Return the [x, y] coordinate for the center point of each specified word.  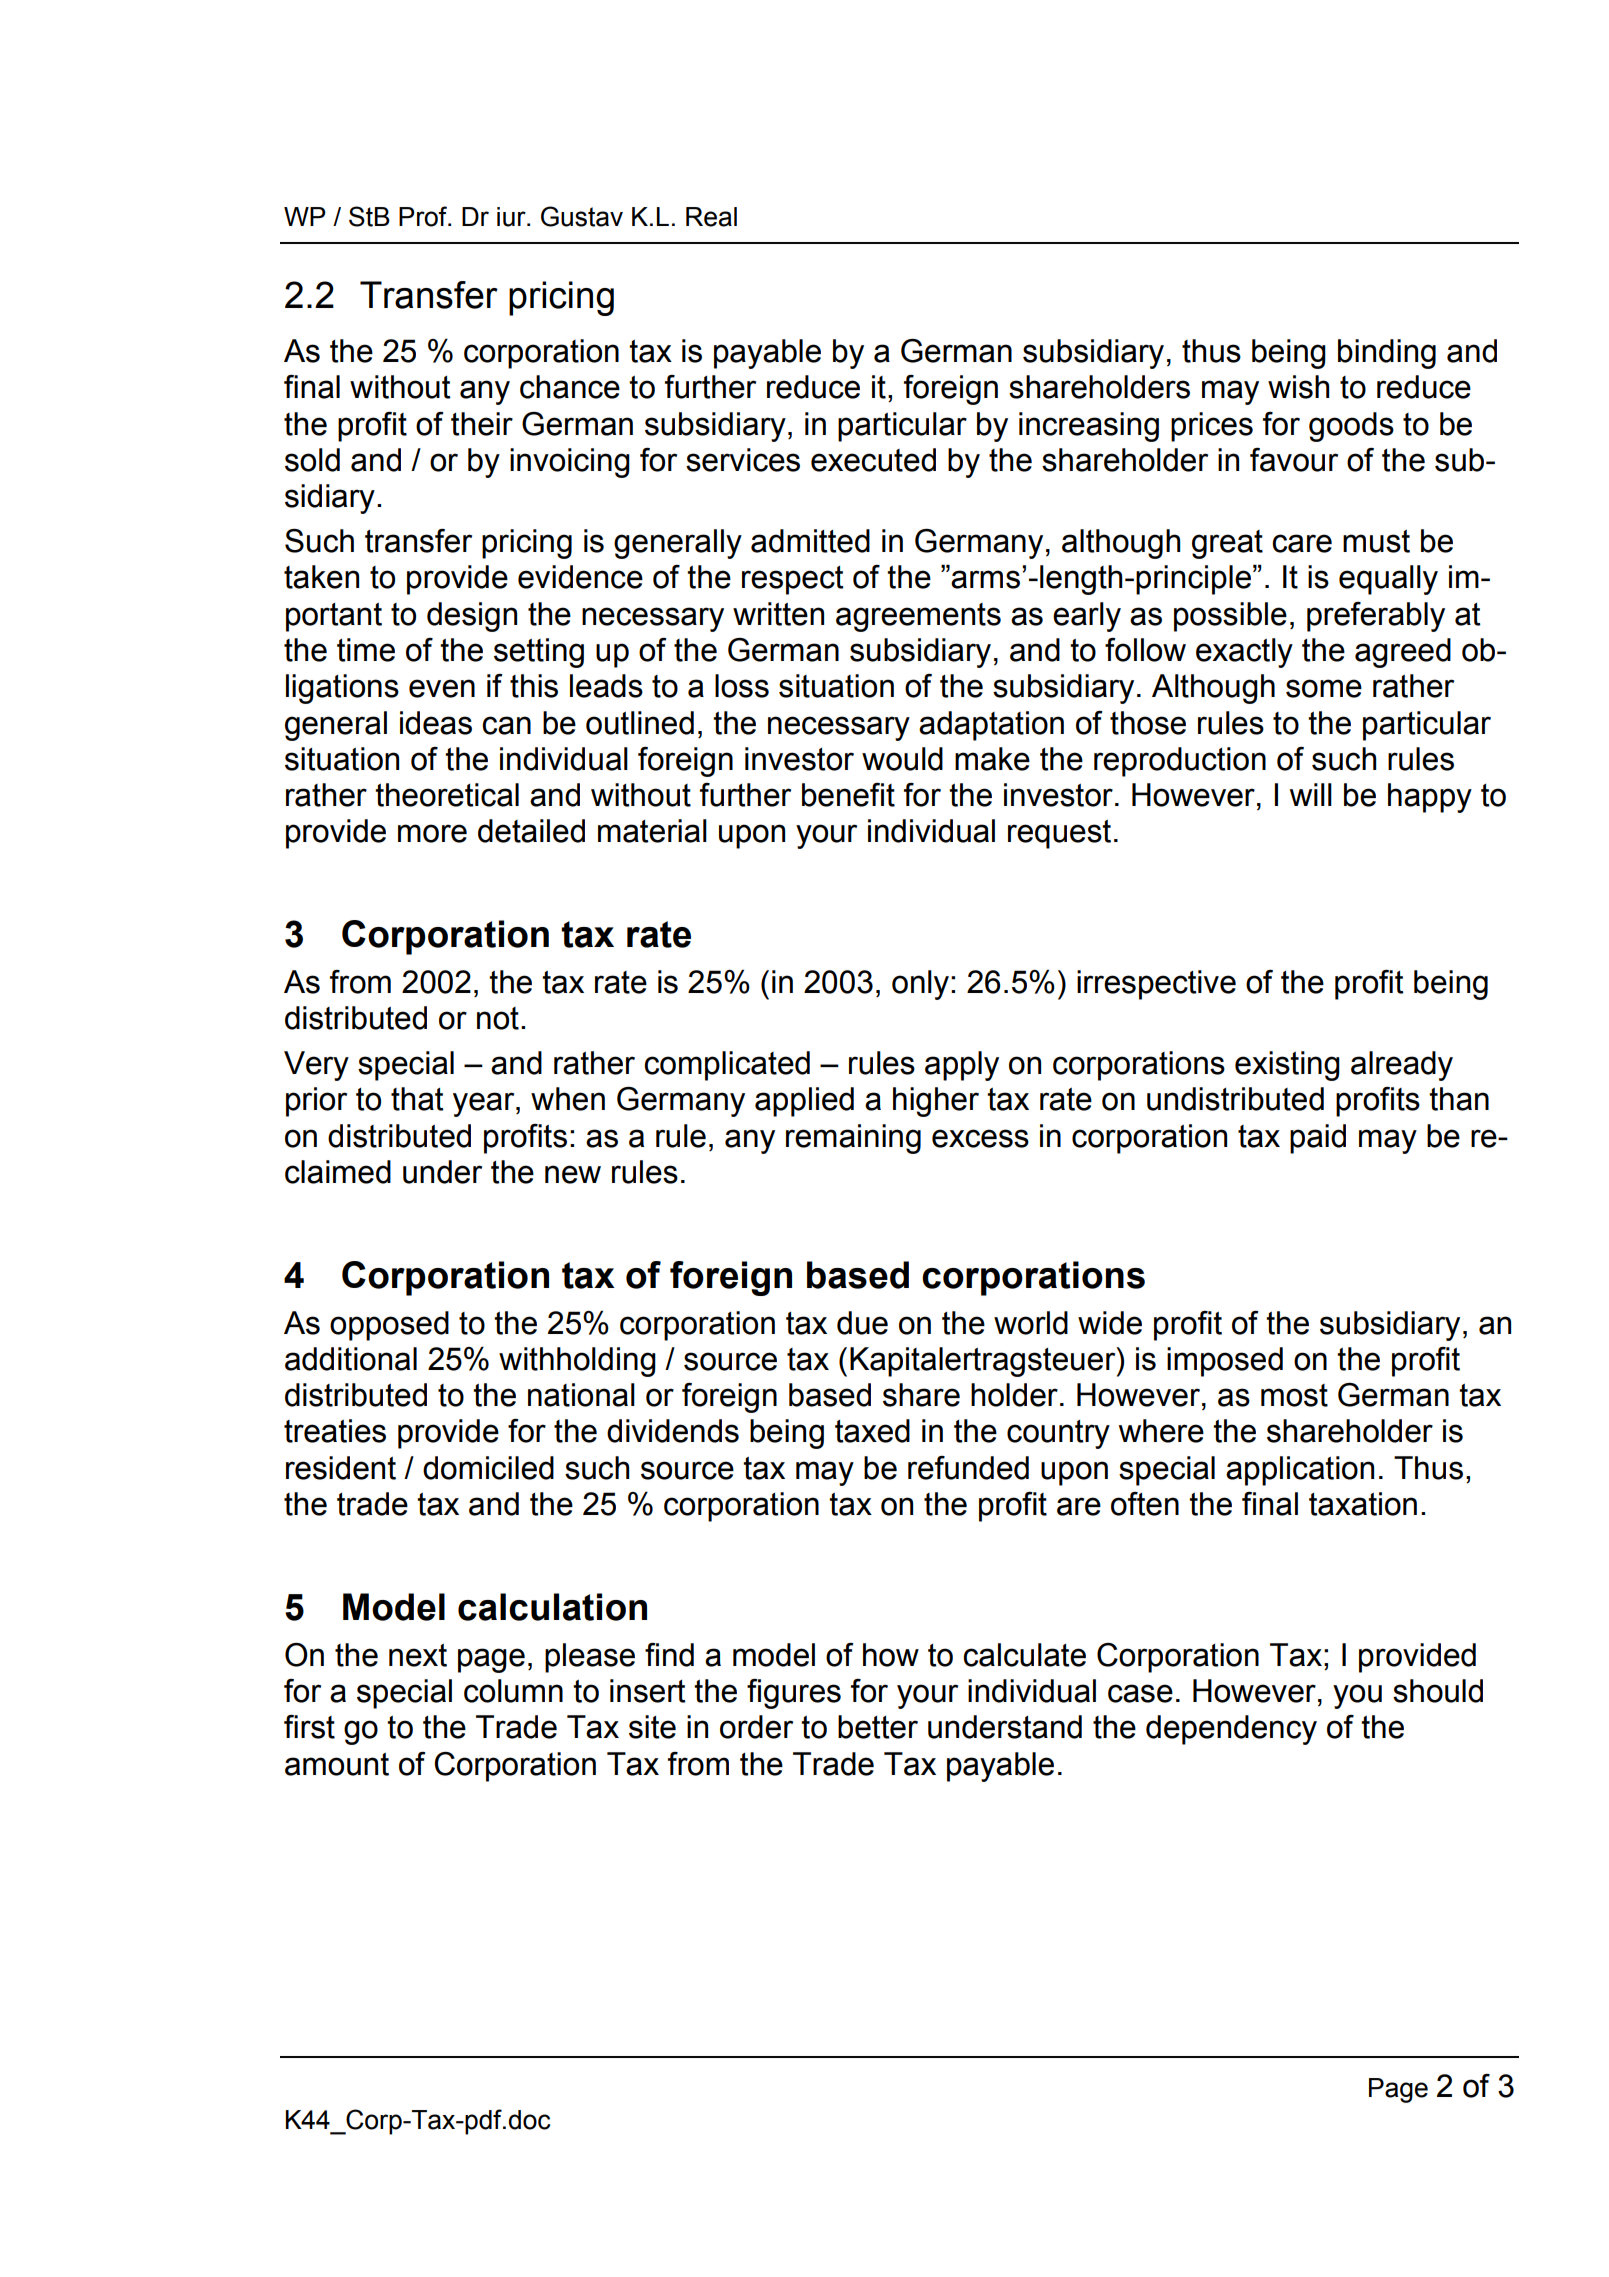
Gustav [582, 216]
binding [1387, 354]
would [902, 759]
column [513, 1691]
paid [1318, 1139]
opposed [389, 1326]
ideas [436, 723]
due [862, 1323]
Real [711, 217]
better [878, 1727]
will [1311, 794]
